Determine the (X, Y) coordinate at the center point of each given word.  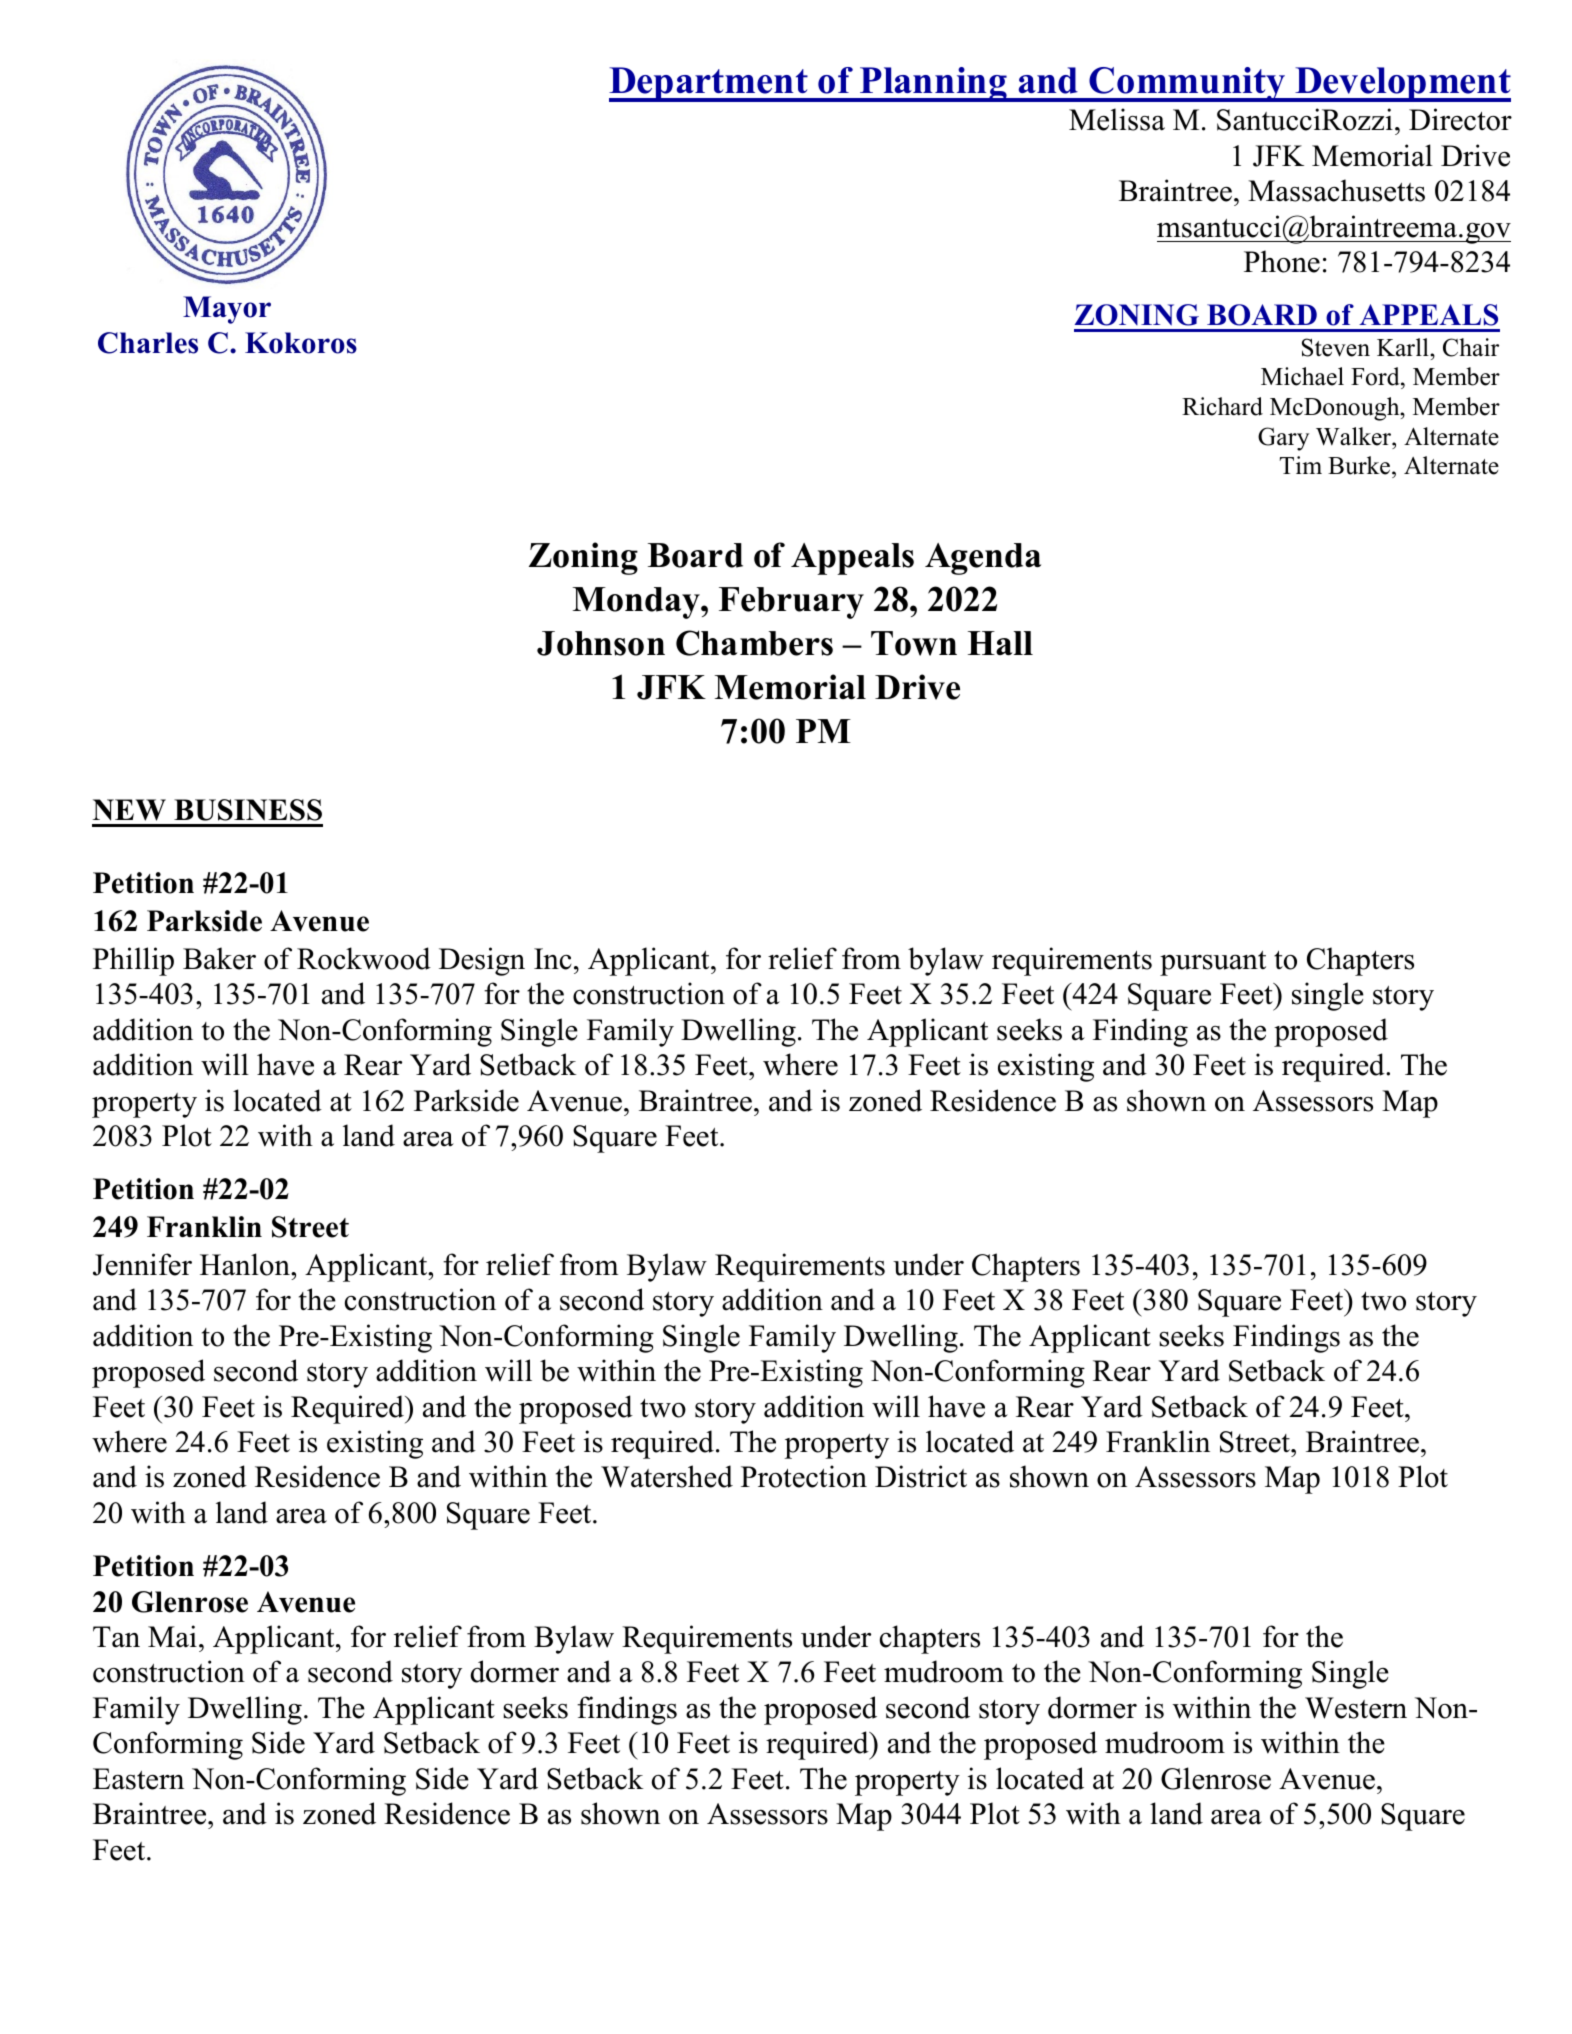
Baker (219, 958)
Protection (804, 1476)
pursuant (1213, 963)
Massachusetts (1336, 190)
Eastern (138, 1779)
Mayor (227, 310)
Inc (553, 959)
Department (709, 84)
